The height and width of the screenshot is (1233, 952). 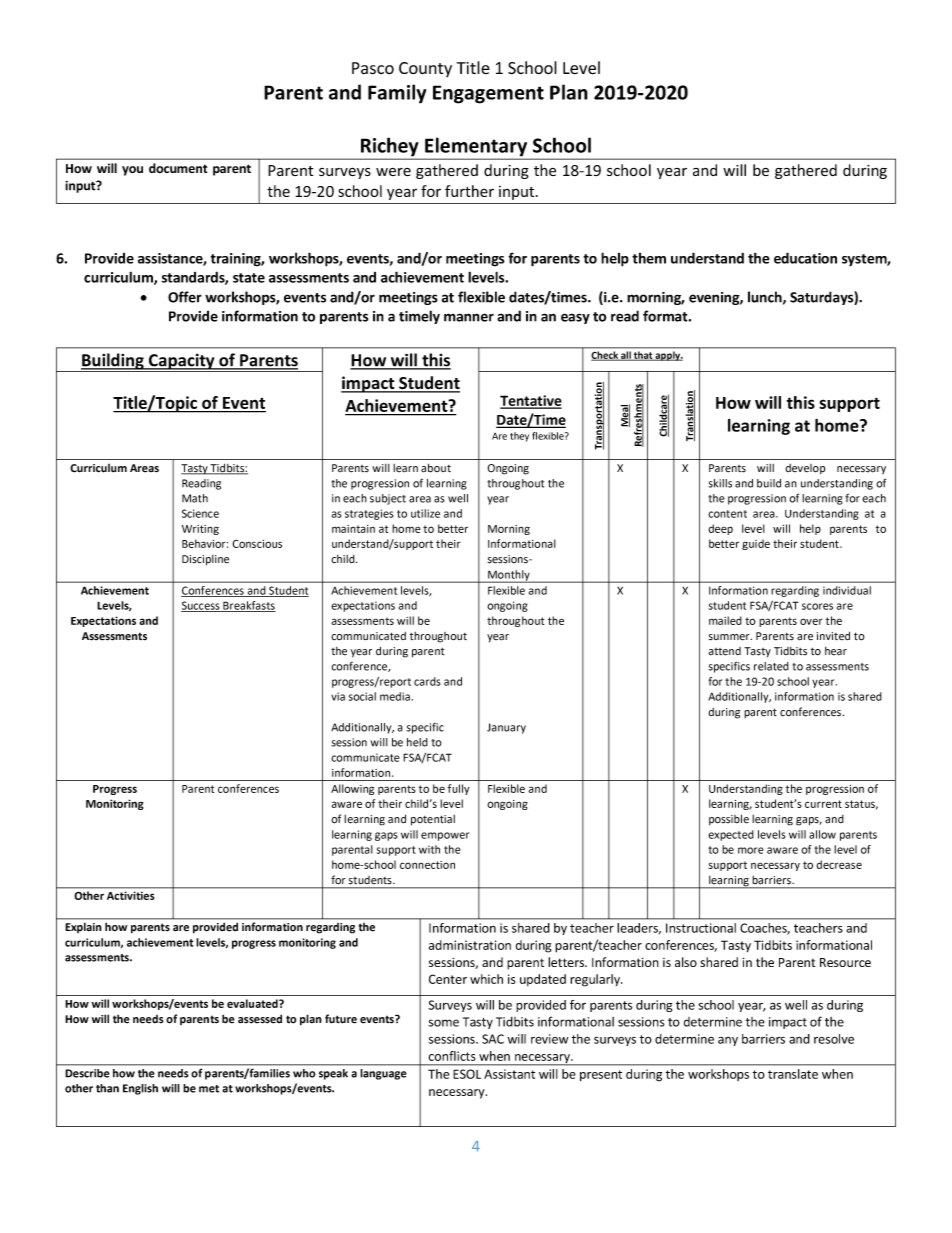 What do you see at coordinates (668, 356) in the screenshot?
I see `apply` at bounding box center [668, 356].
